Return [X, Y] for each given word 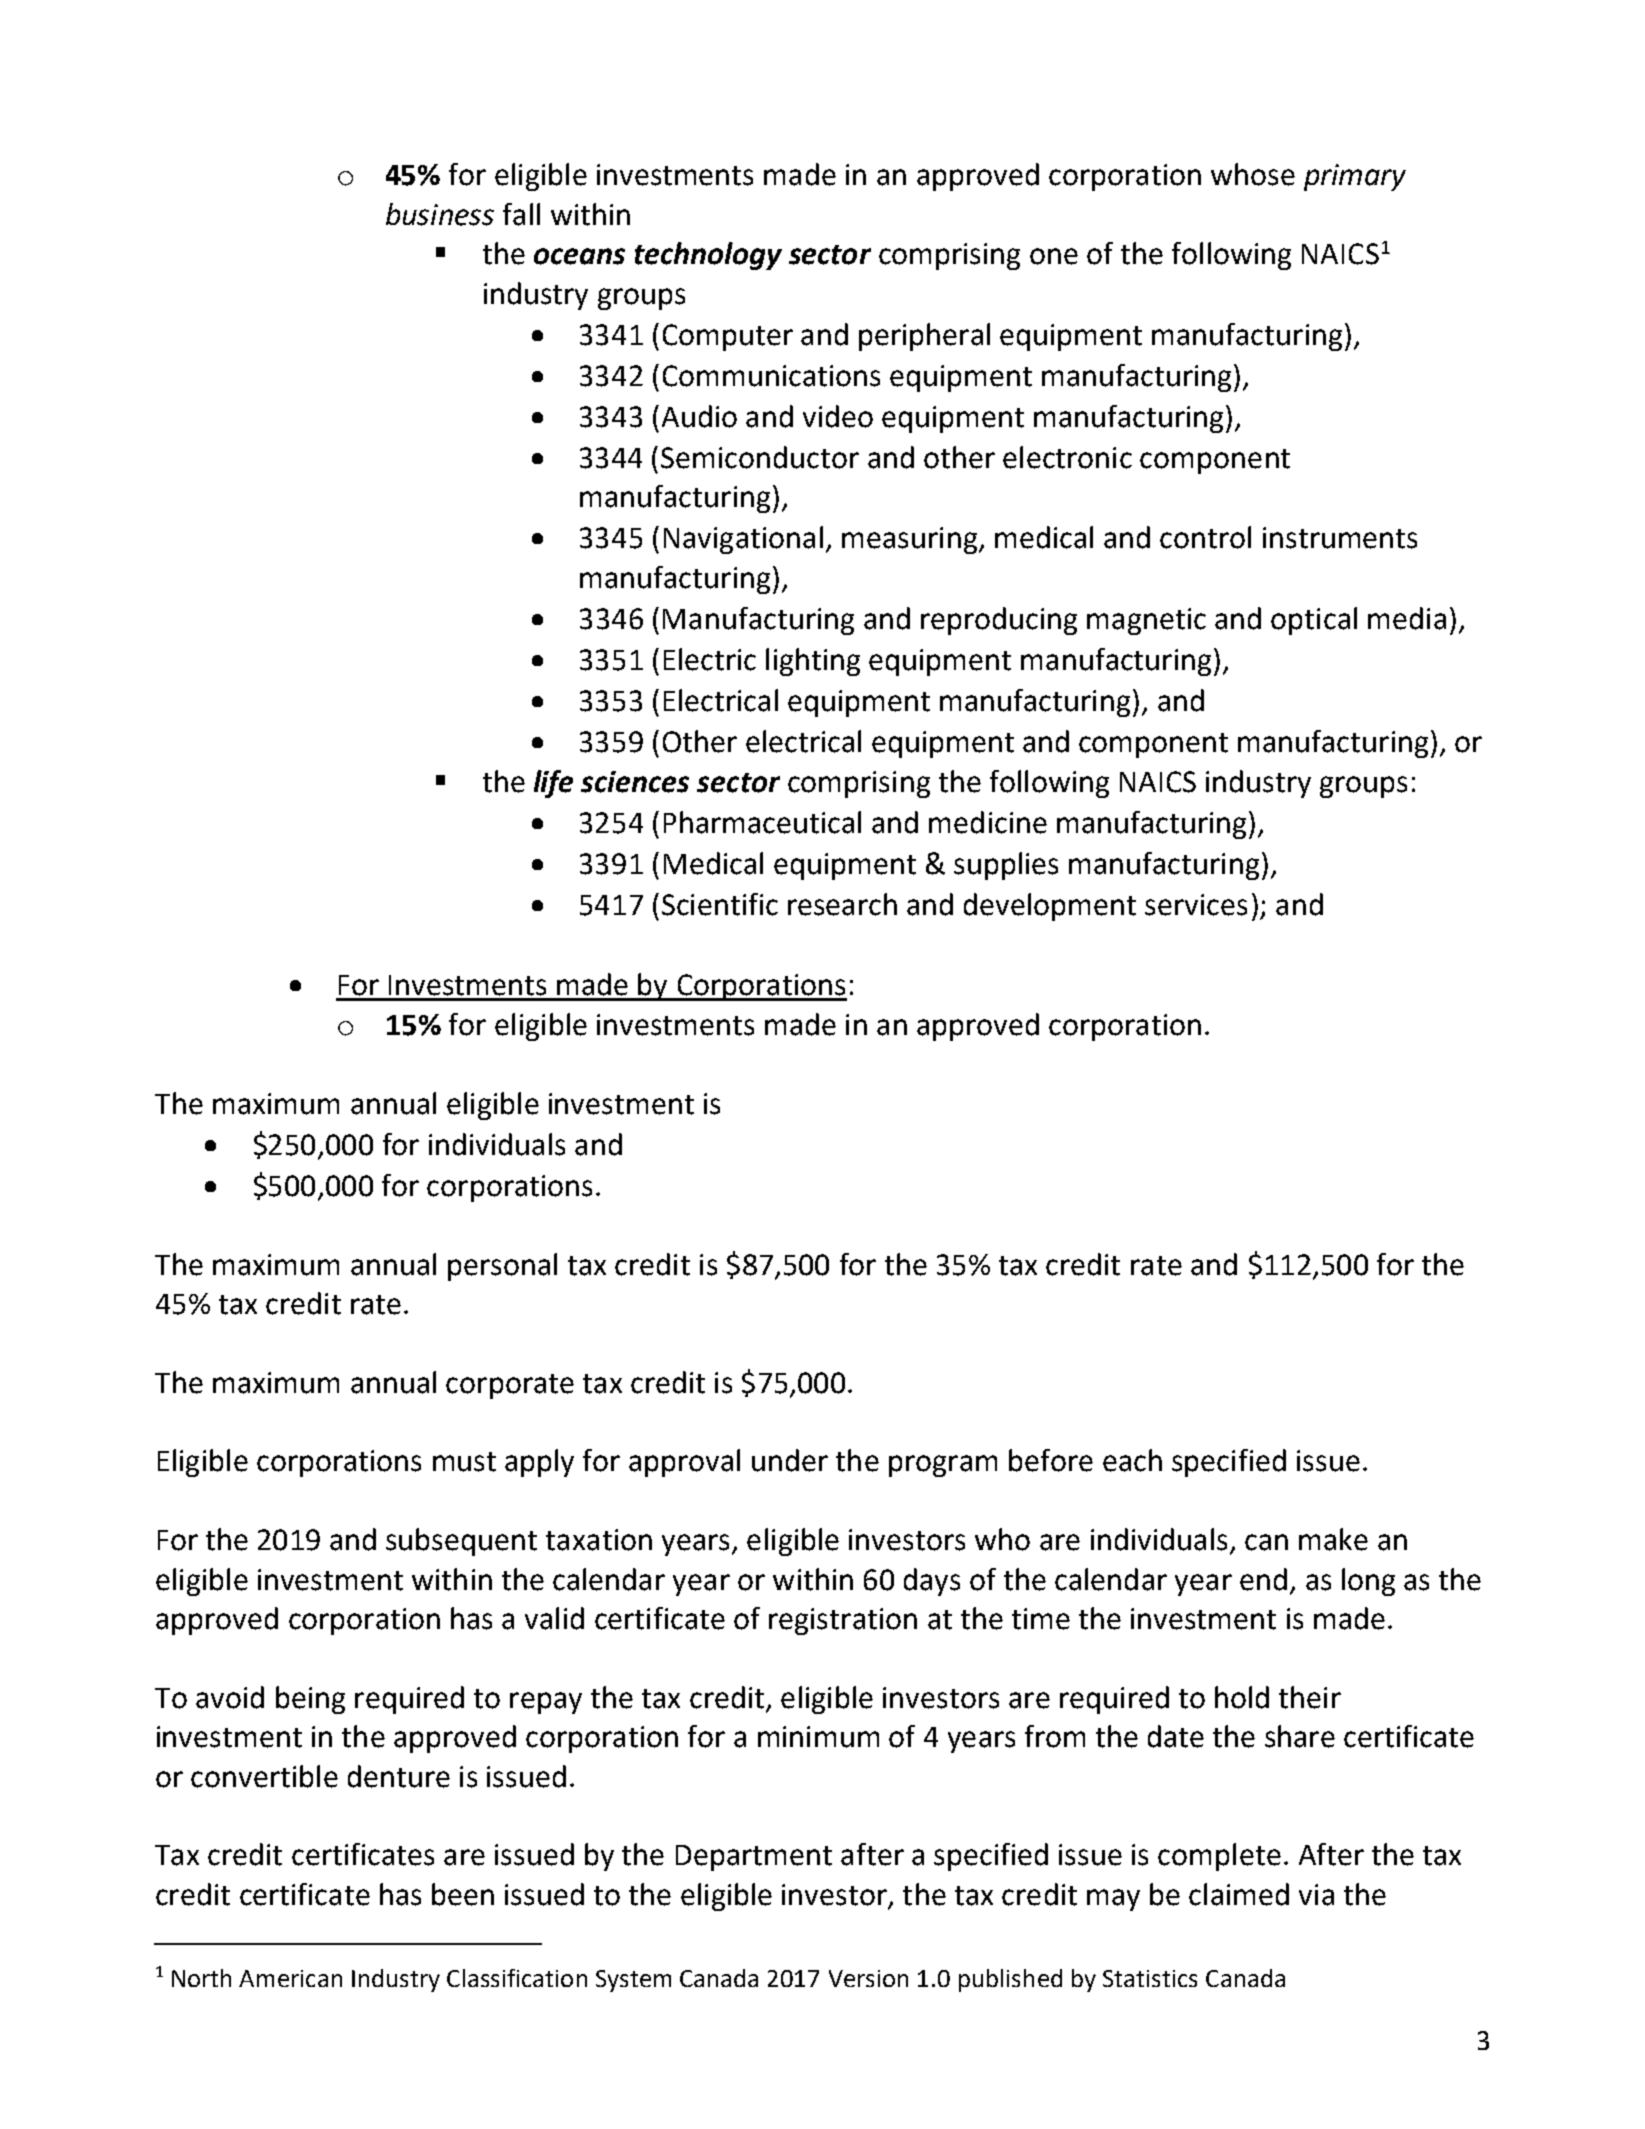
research [842, 904]
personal [502, 1267]
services [1196, 905]
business [440, 214]
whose [1253, 174]
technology [708, 256]
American [290, 1978]
